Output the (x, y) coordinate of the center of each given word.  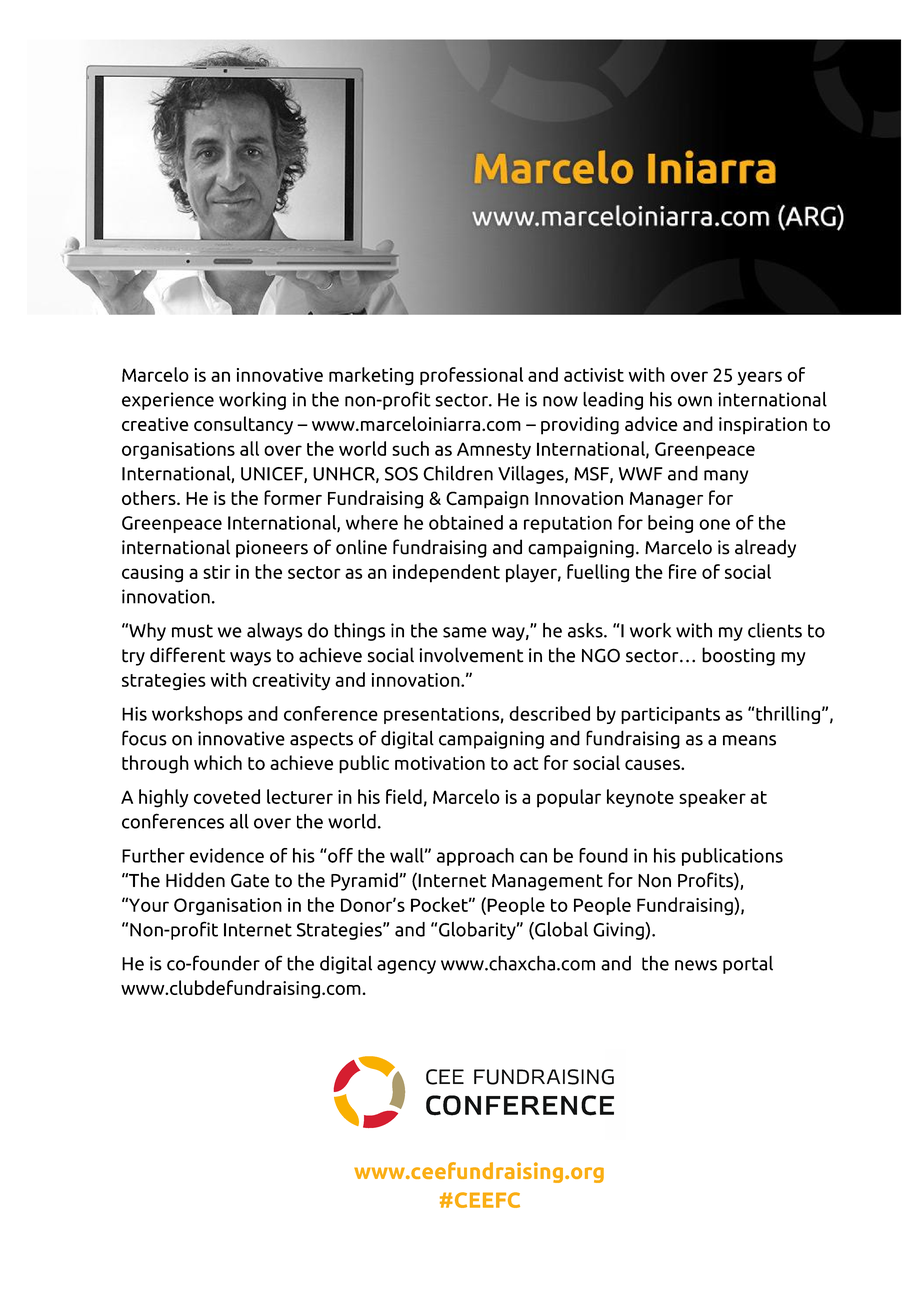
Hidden (195, 880)
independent (446, 573)
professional (471, 376)
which (218, 762)
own (695, 401)
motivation (440, 763)
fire (683, 571)
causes (653, 764)
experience (168, 401)
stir (217, 572)
